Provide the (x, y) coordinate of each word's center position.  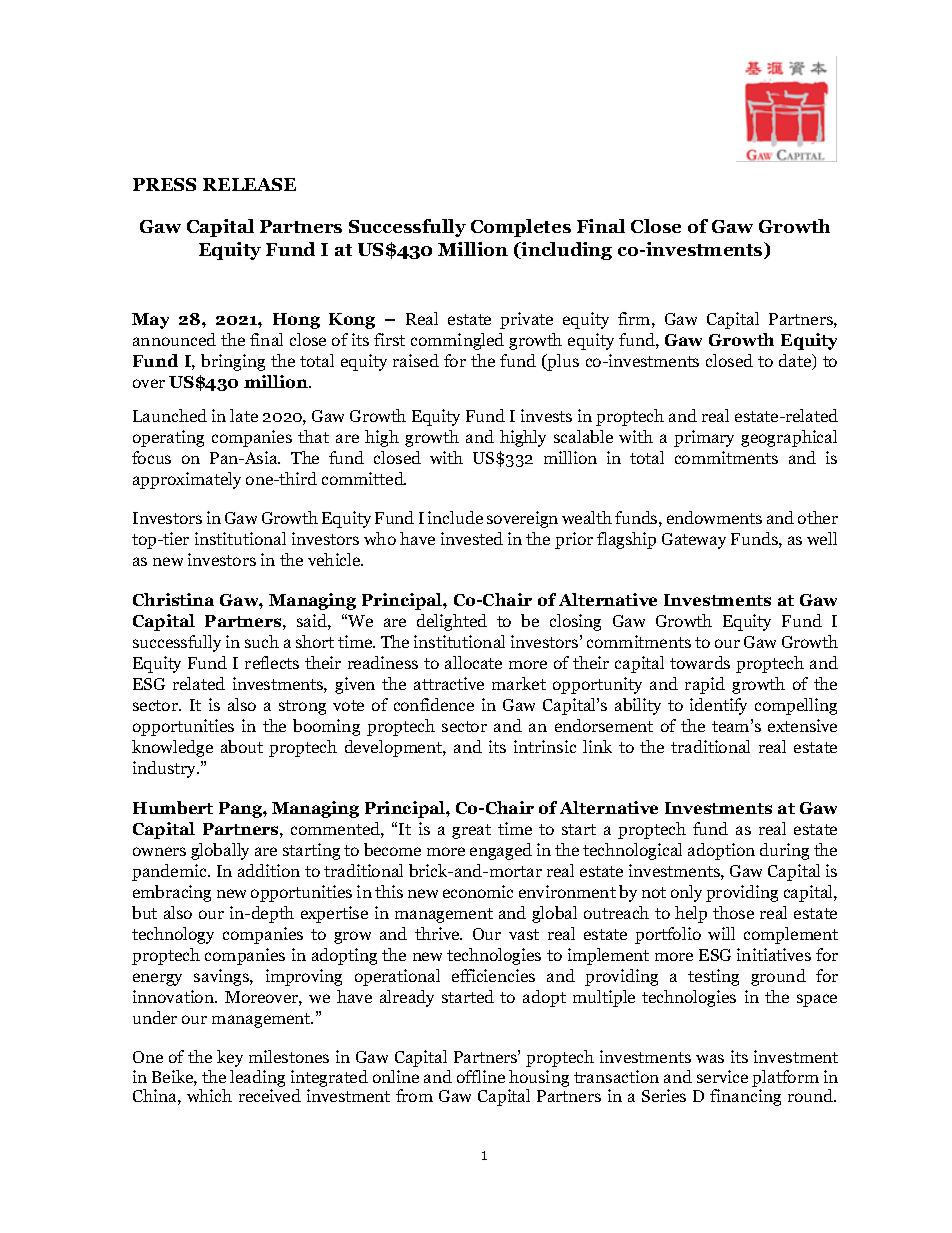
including (565, 251)
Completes (521, 228)
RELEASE (249, 184)
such (262, 641)
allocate (473, 662)
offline (481, 1076)
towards (700, 662)
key (230, 1058)
